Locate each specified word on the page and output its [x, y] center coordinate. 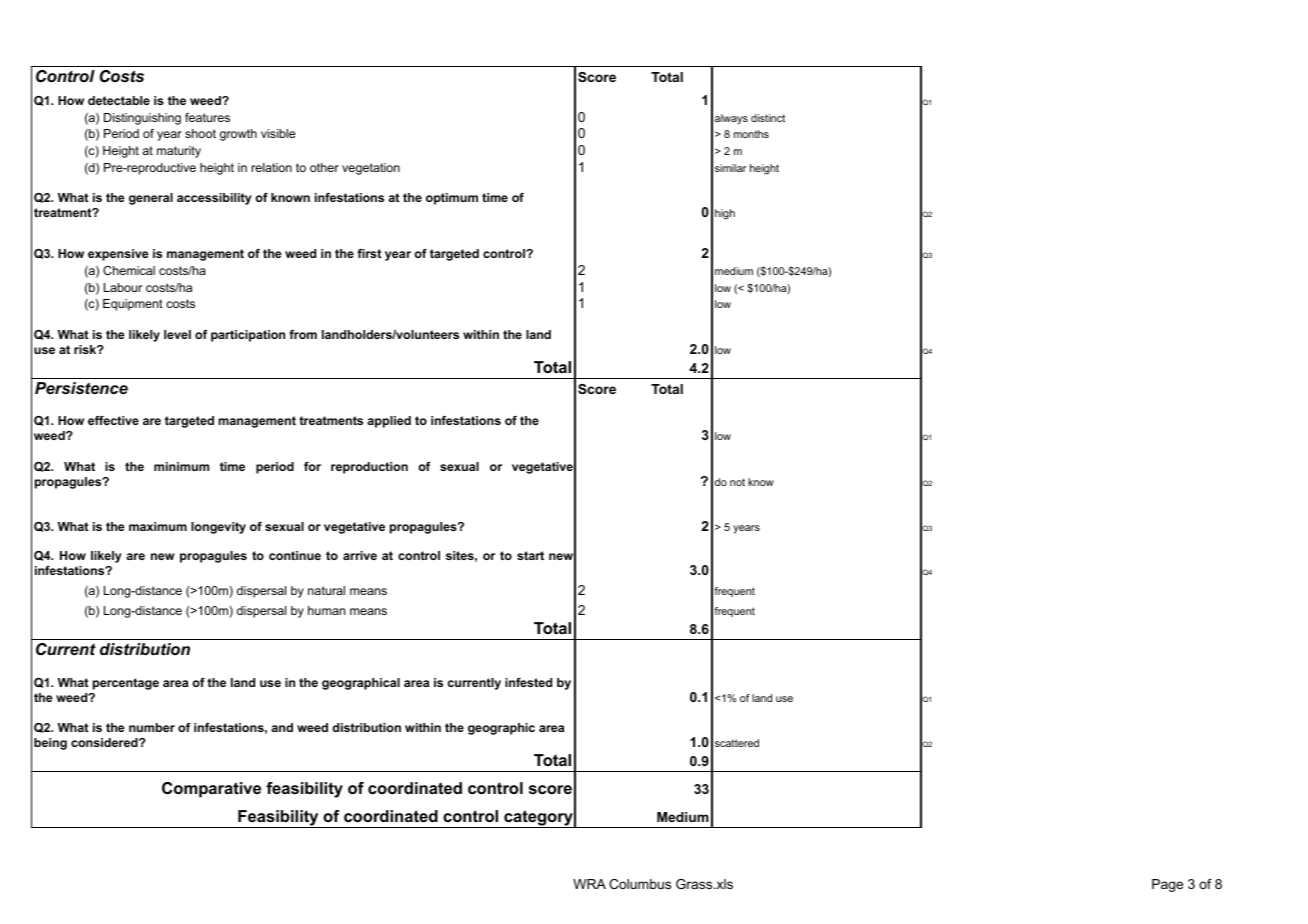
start [530, 555]
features [207, 117]
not [737, 482]
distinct [768, 118]
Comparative [211, 790]
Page [1167, 885]
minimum [181, 466]
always [731, 119]
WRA [589, 884]
